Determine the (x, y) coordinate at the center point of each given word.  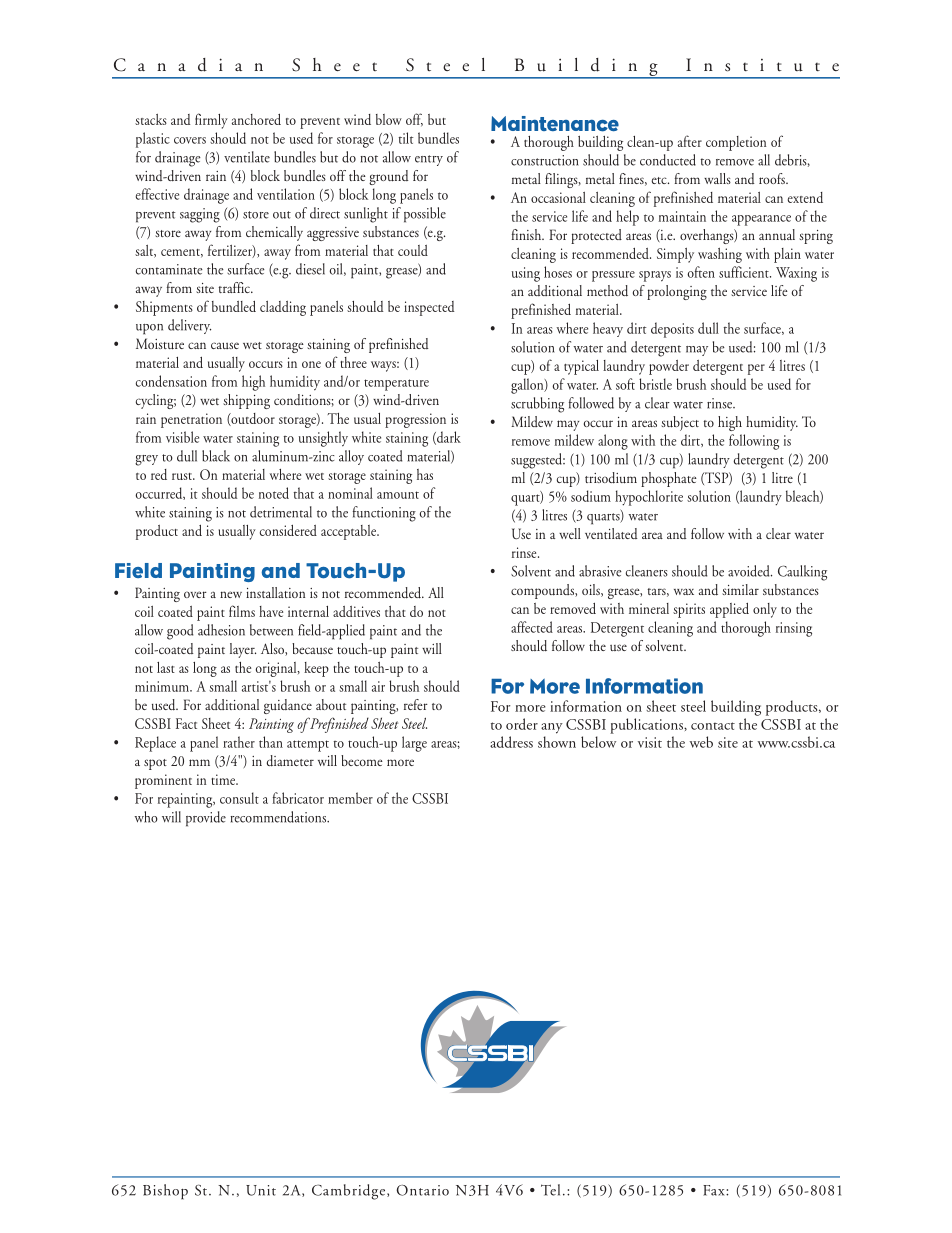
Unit (261, 1190)
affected (532, 627)
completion (736, 143)
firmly (211, 121)
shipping (246, 401)
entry (429, 160)
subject (680, 423)
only (765, 610)
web (701, 742)
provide (206, 819)
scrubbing (537, 405)
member (350, 798)
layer (243, 650)
